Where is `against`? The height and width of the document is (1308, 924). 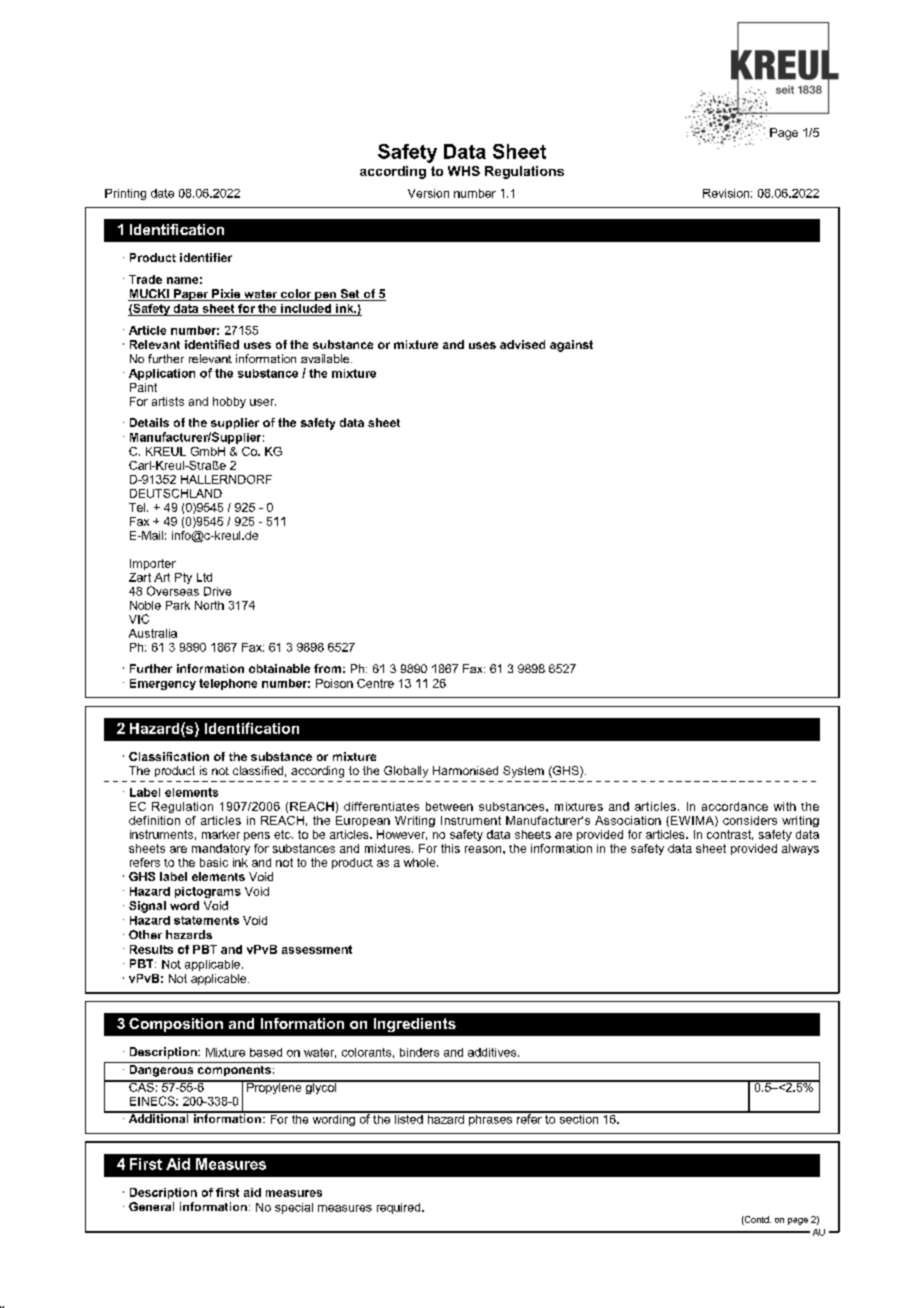
against is located at coordinates (571, 346).
